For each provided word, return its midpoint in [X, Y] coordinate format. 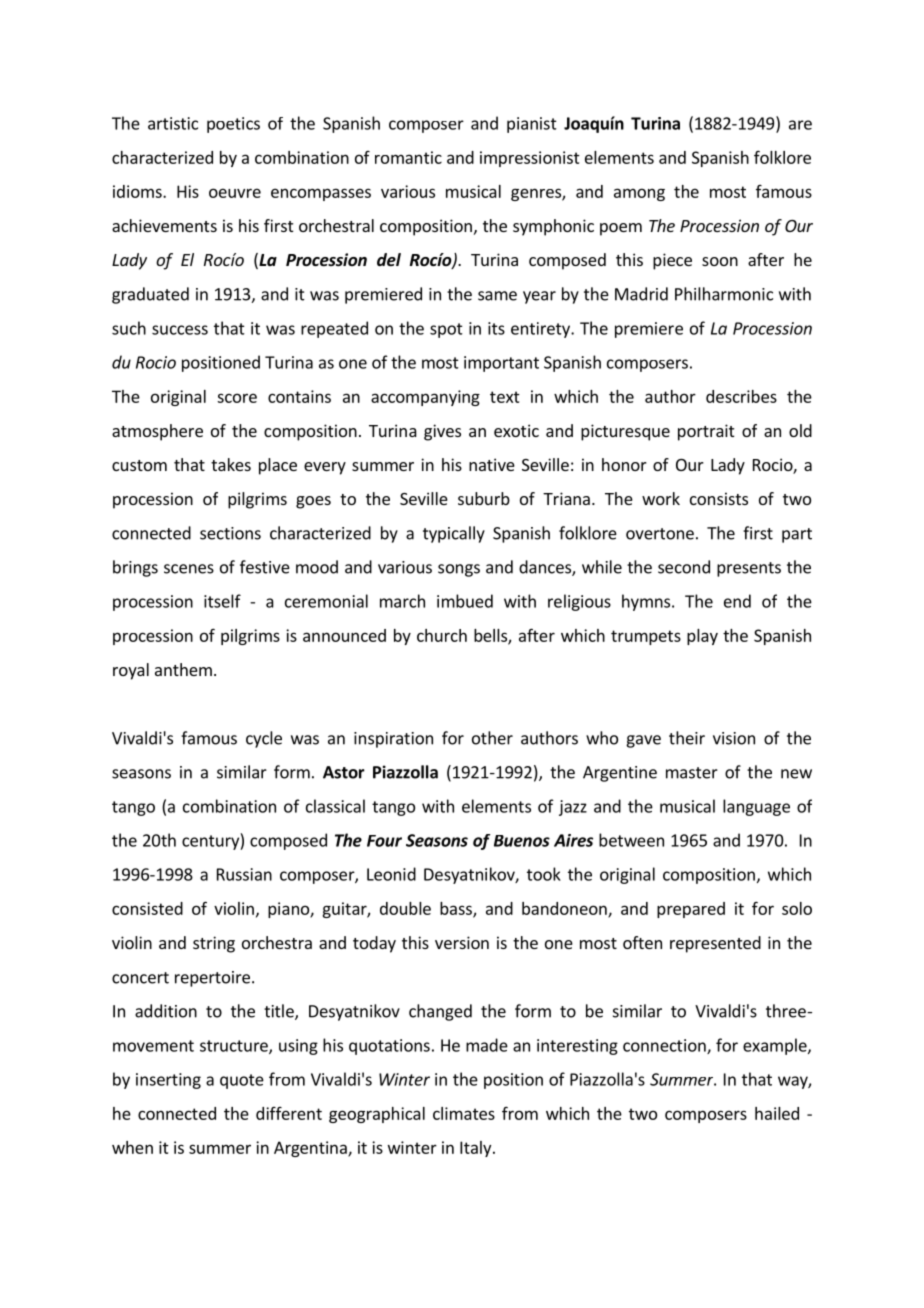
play [702, 637]
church [442, 635]
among [639, 194]
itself [222, 601]
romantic [408, 157]
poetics [233, 125]
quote [242, 1081]
